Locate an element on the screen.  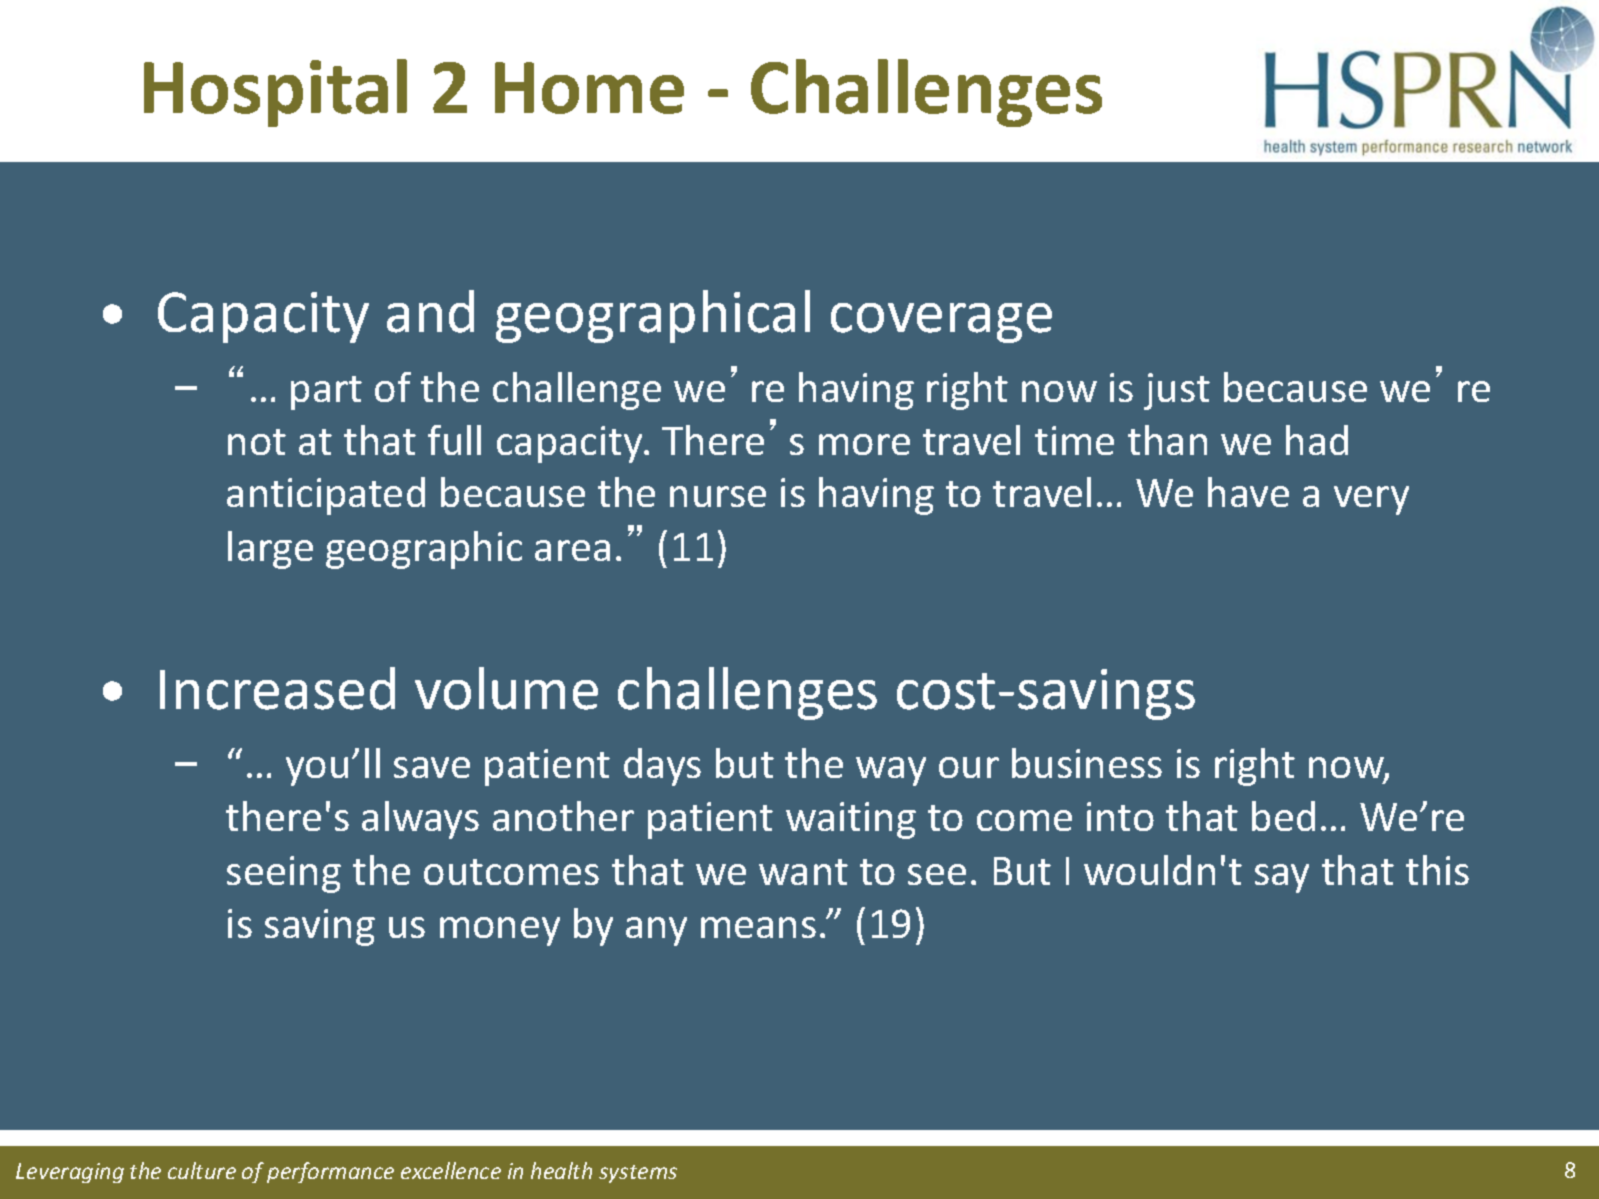
Increased is located at coordinates (277, 688).
